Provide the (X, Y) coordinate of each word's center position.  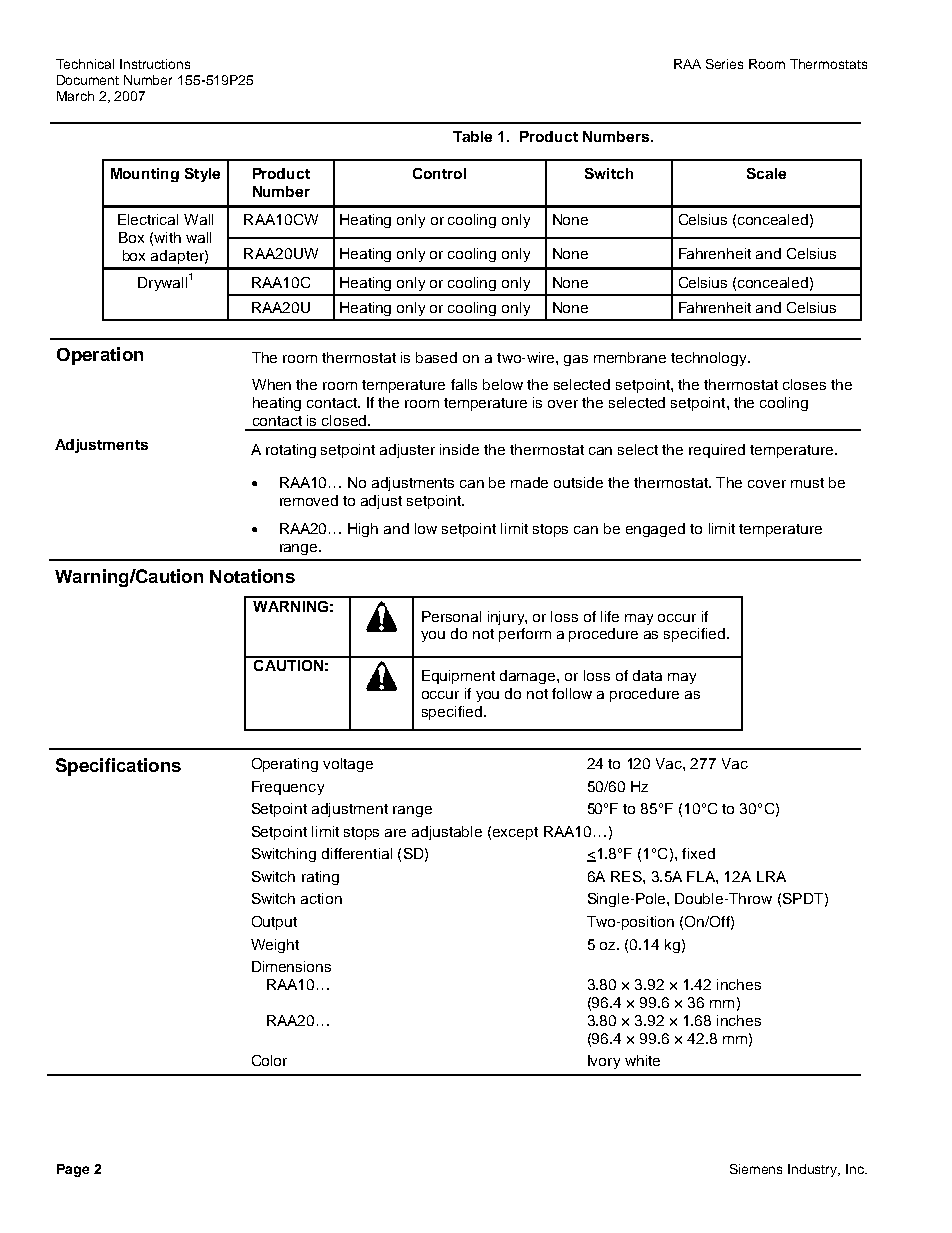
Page (73, 1170)
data (647, 675)
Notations (252, 576)
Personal (451, 616)
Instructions (155, 64)
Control (439, 173)
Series (724, 64)
